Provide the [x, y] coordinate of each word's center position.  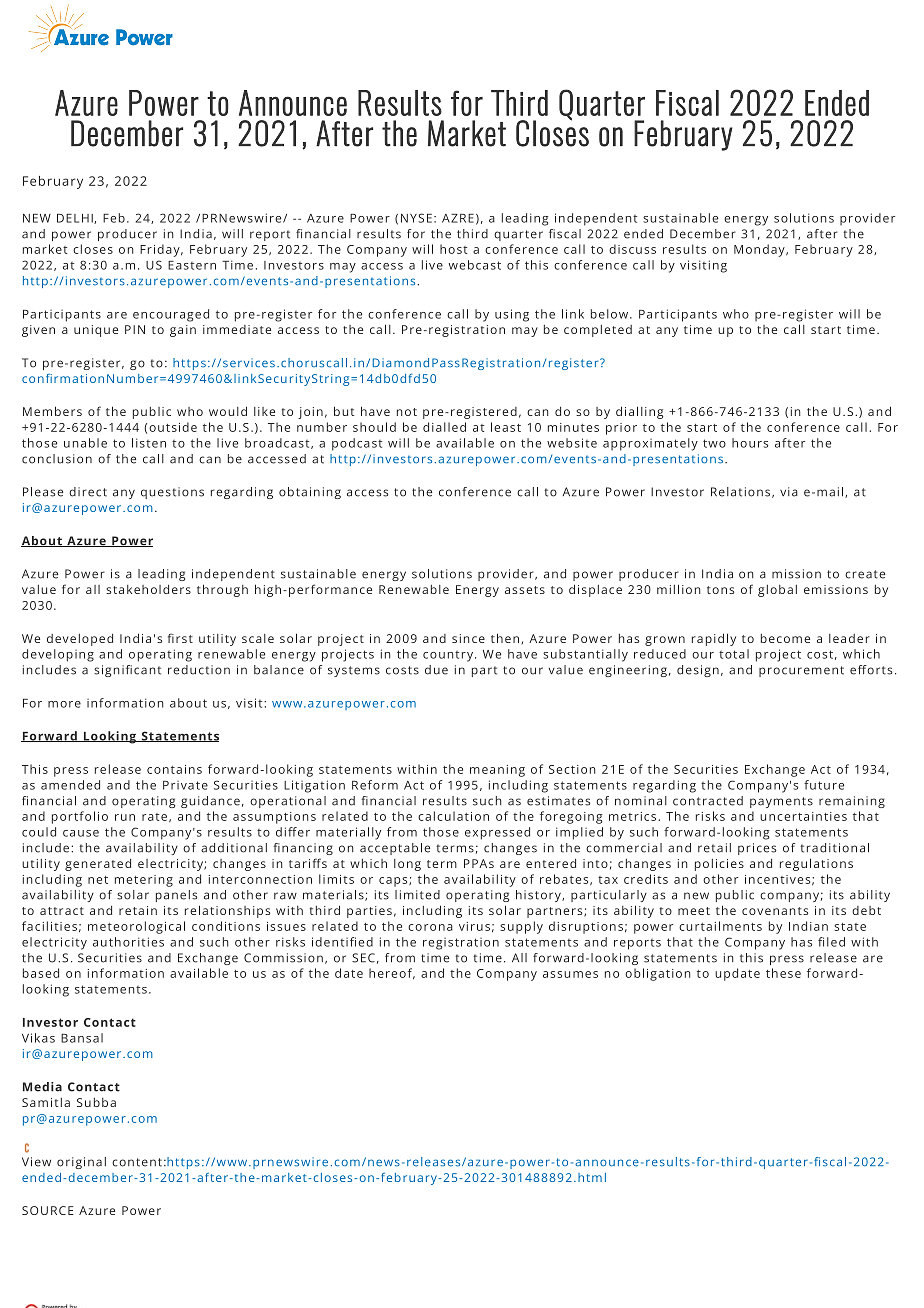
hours [750, 443]
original [81, 1163]
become [785, 638]
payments [781, 802]
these [783, 973]
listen [149, 443]
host [453, 249]
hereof [392, 974]
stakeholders [148, 589]
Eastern [192, 265]
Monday [760, 250]
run [125, 817]
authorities [128, 942]
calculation [453, 816]
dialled [444, 427]
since [468, 638]
